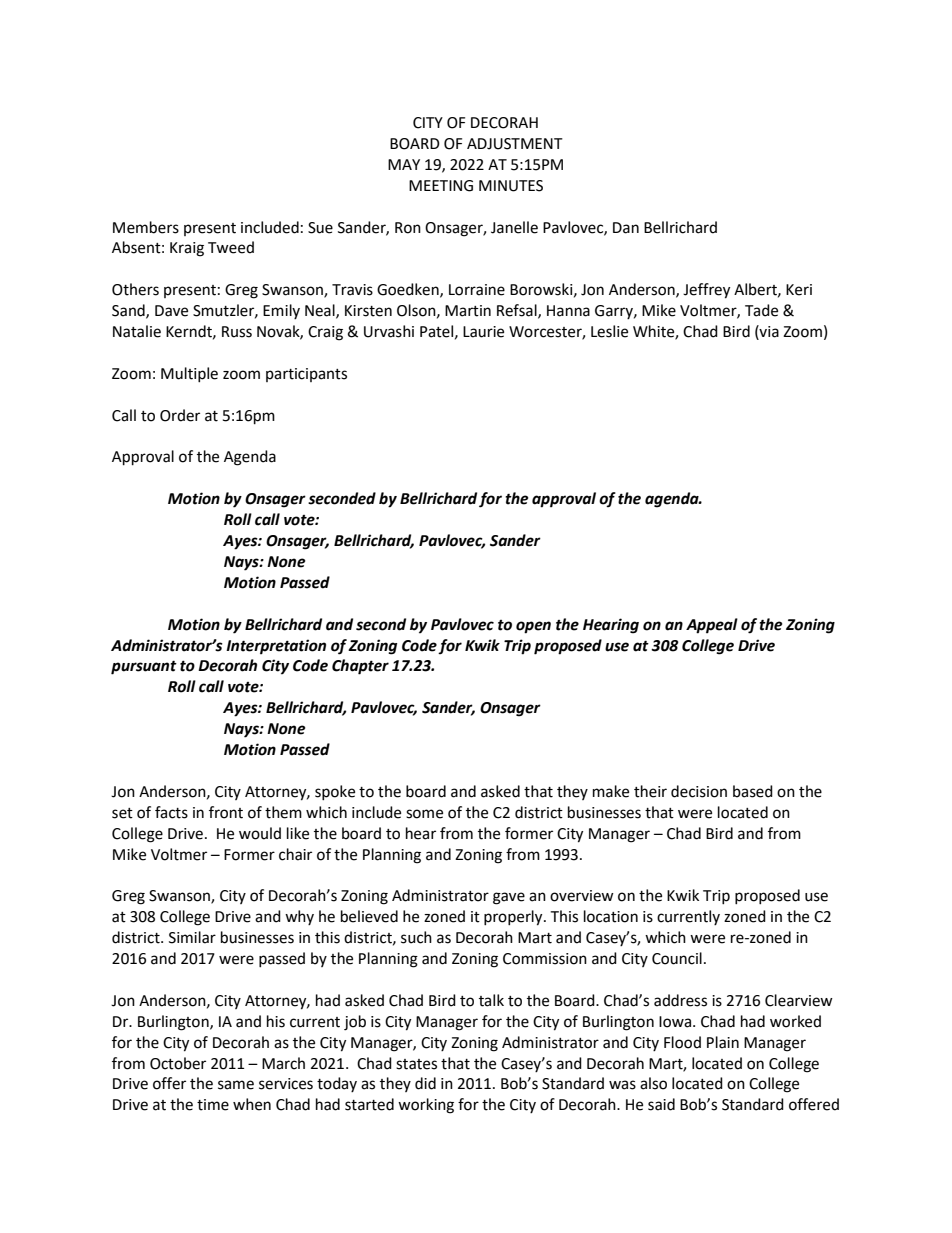 This screenshot has width=952, height=1233. What do you see at coordinates (723, 1042) in the screenshot?
I see `Plain` at bounding box center [723, 1042].
